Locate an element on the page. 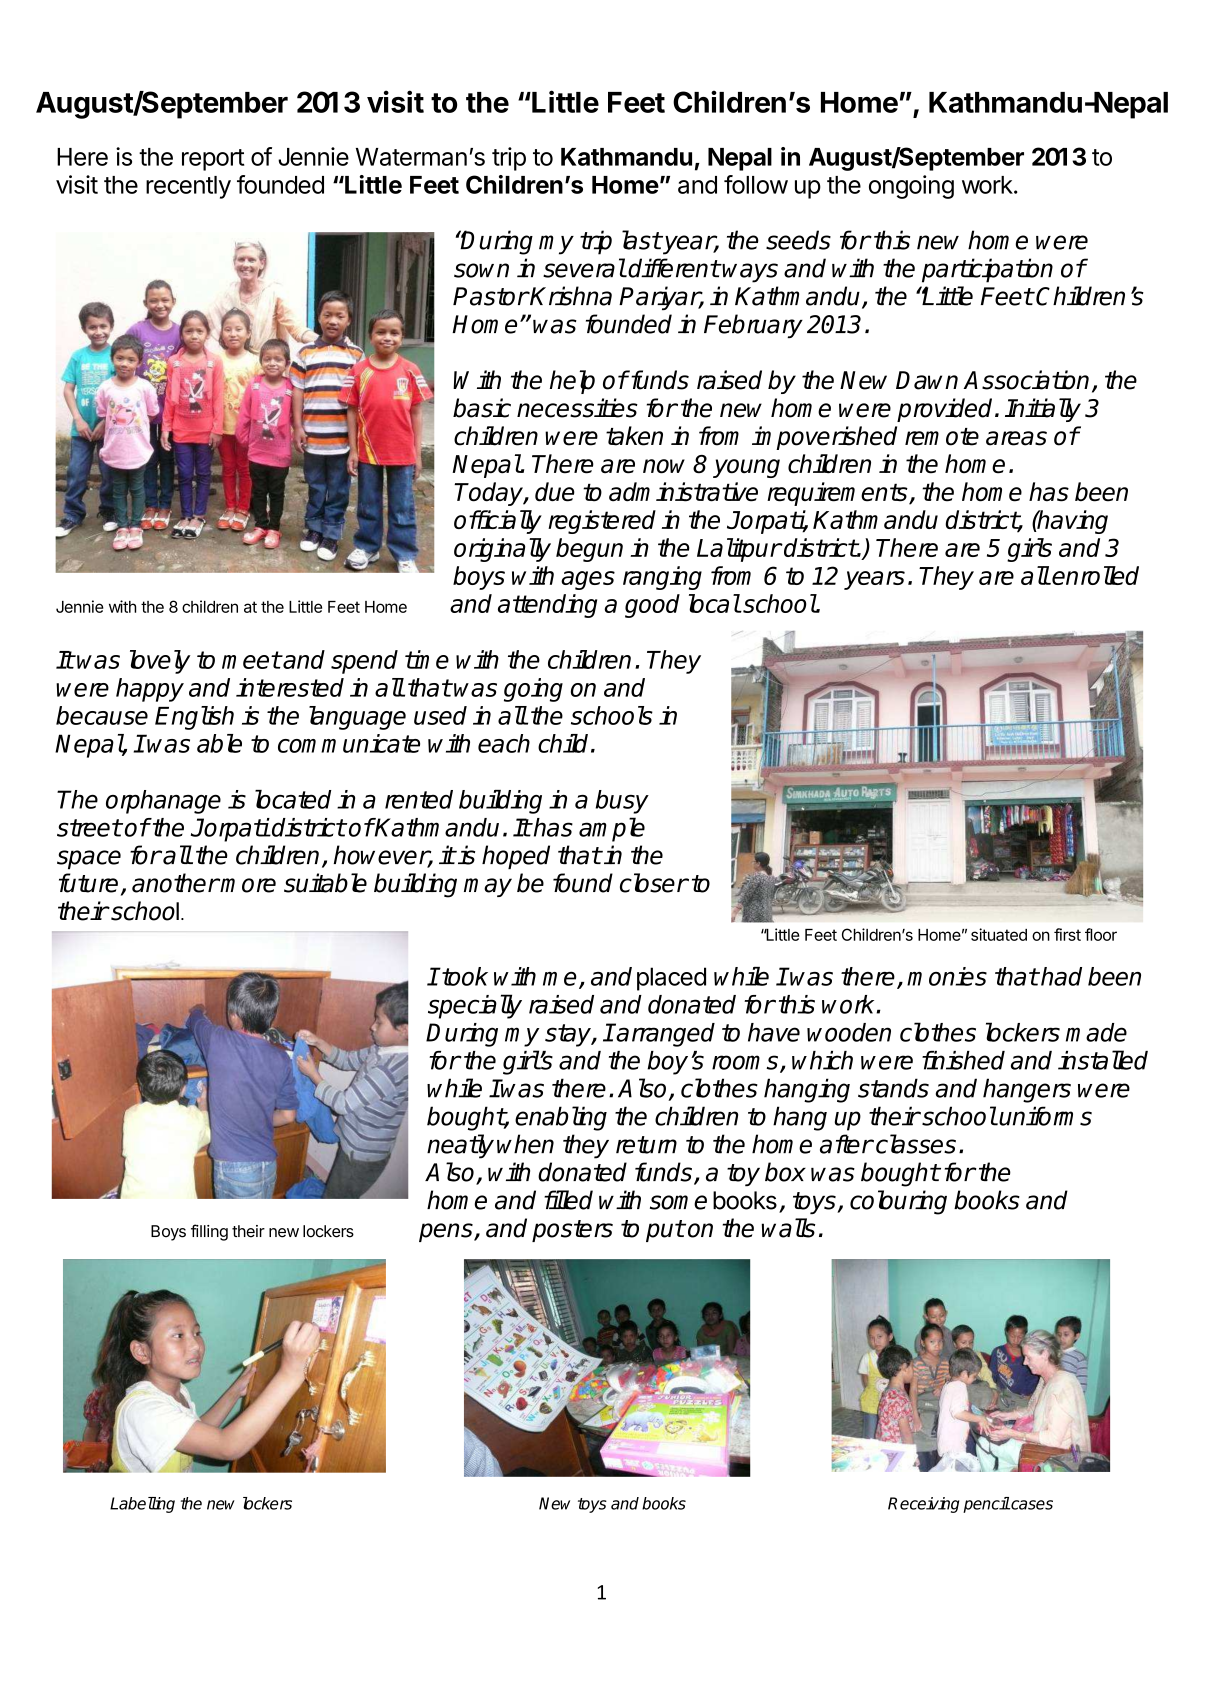 This document has height=1706, width=1205. ample is located at coordinates (612, 829).
